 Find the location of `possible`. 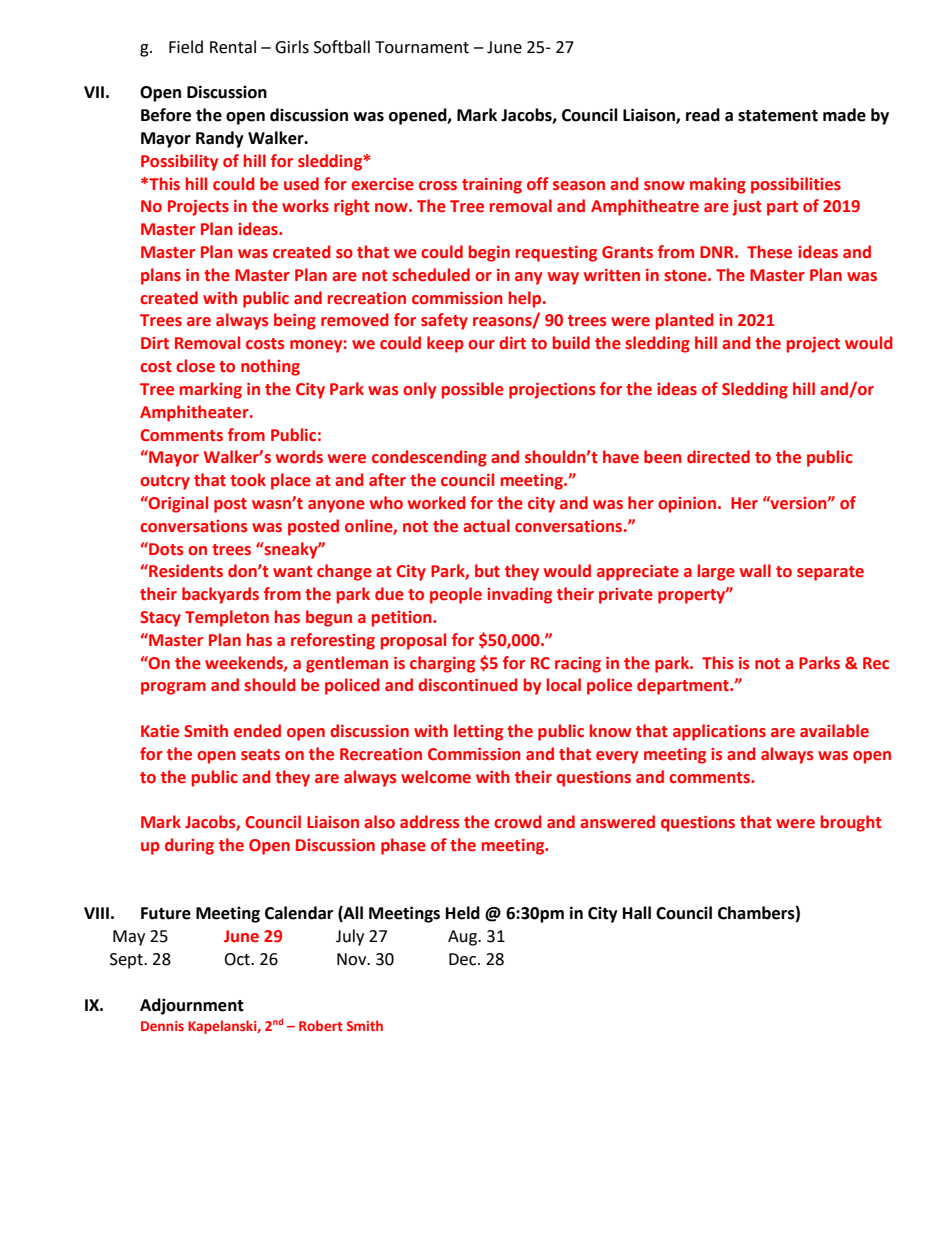

possible is located at coordinates (473, 390).
